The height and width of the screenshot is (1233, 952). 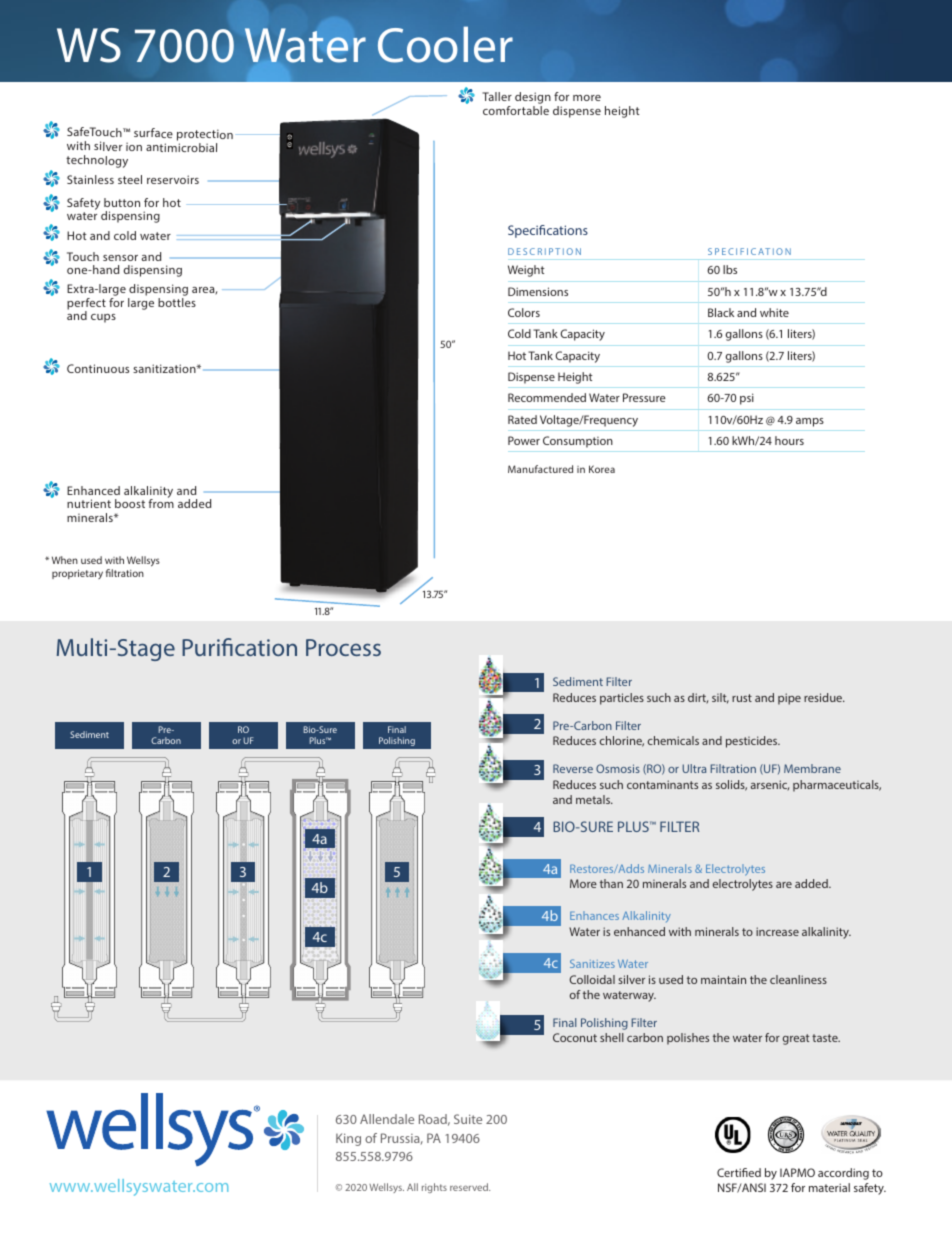 What do you see at coordinates (445, 45) in the screenshot?
I see `Cooler` at bounding box center [445, 45].
